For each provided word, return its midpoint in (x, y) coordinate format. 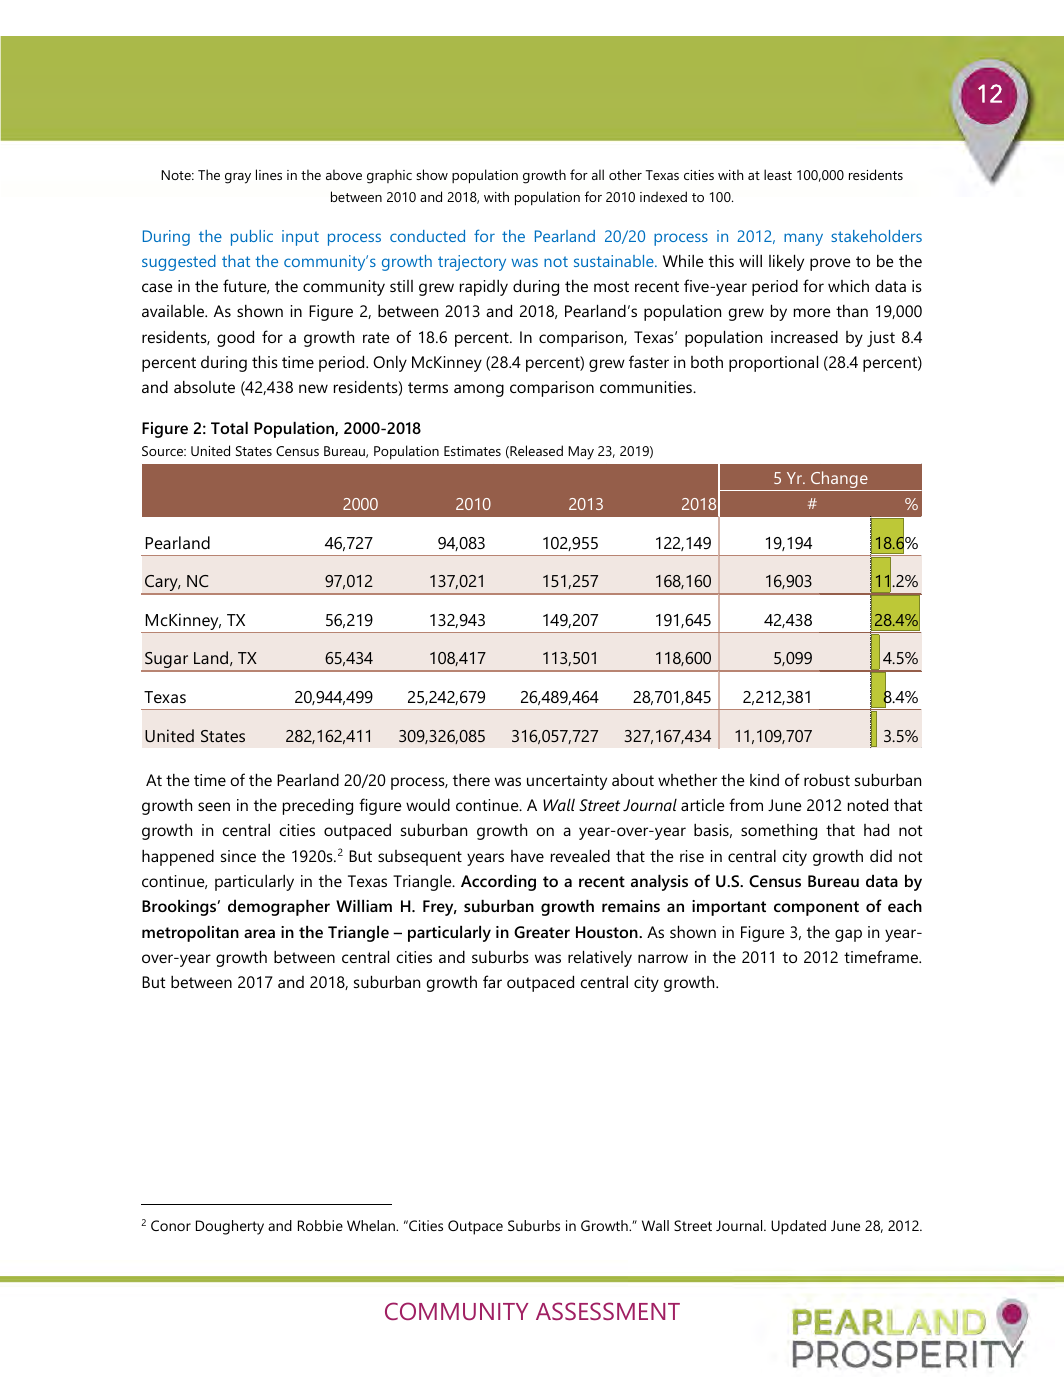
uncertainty (567, 782)
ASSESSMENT (608, 1311)
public (252, 238)
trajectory (472, 263)
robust (827, 779)
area (259, 933)
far (492, 981)
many (803, 239)
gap (848, 935)
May (581, 453)
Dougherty (230, 1227)
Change (839, 481)
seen (214, 806)
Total (229, 427)
